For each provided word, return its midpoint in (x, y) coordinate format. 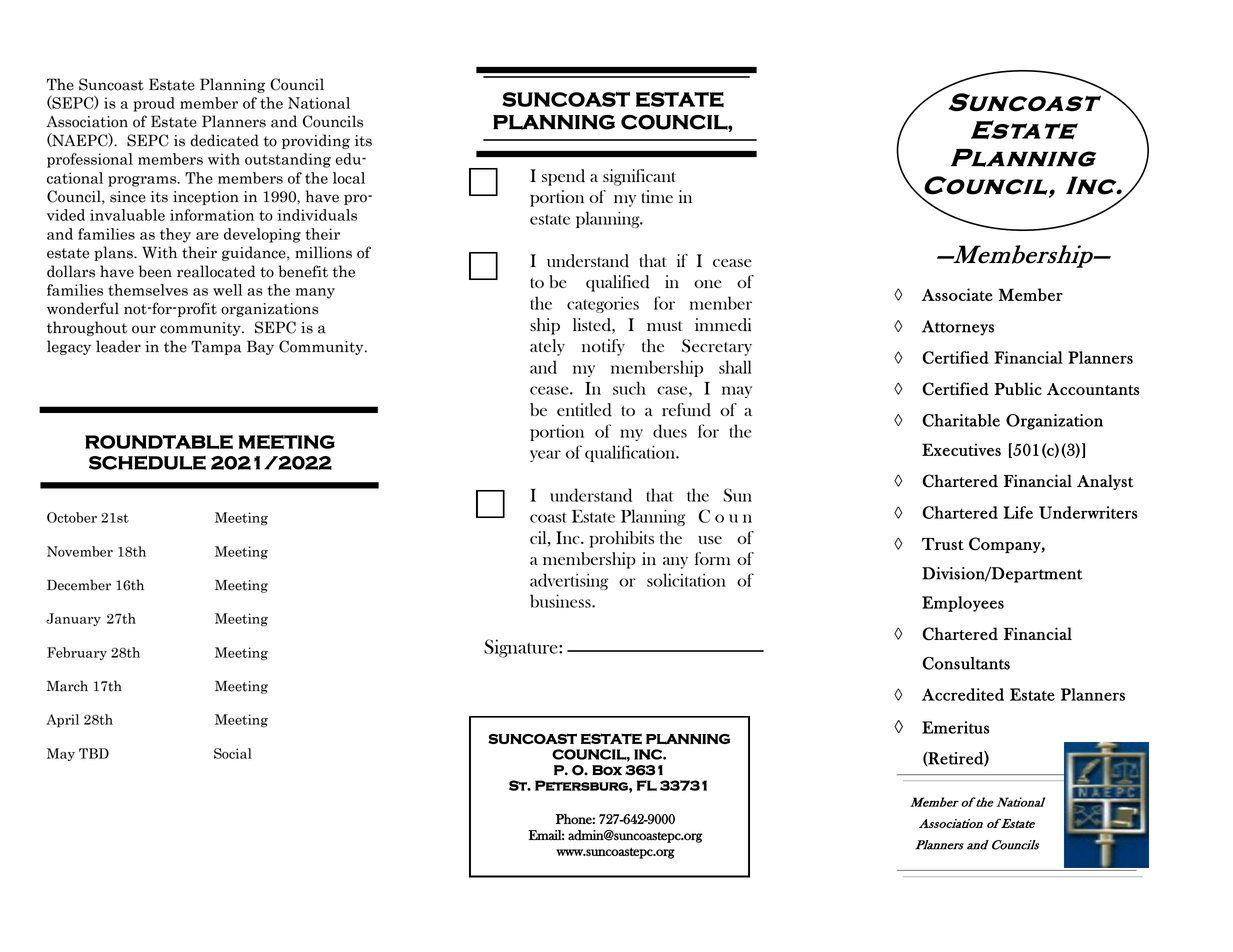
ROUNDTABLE (159, 442)
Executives (961, 449)
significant (639, 177)
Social (233, 753)
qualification (631, 453)
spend (563, 177)
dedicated (224, 140)
